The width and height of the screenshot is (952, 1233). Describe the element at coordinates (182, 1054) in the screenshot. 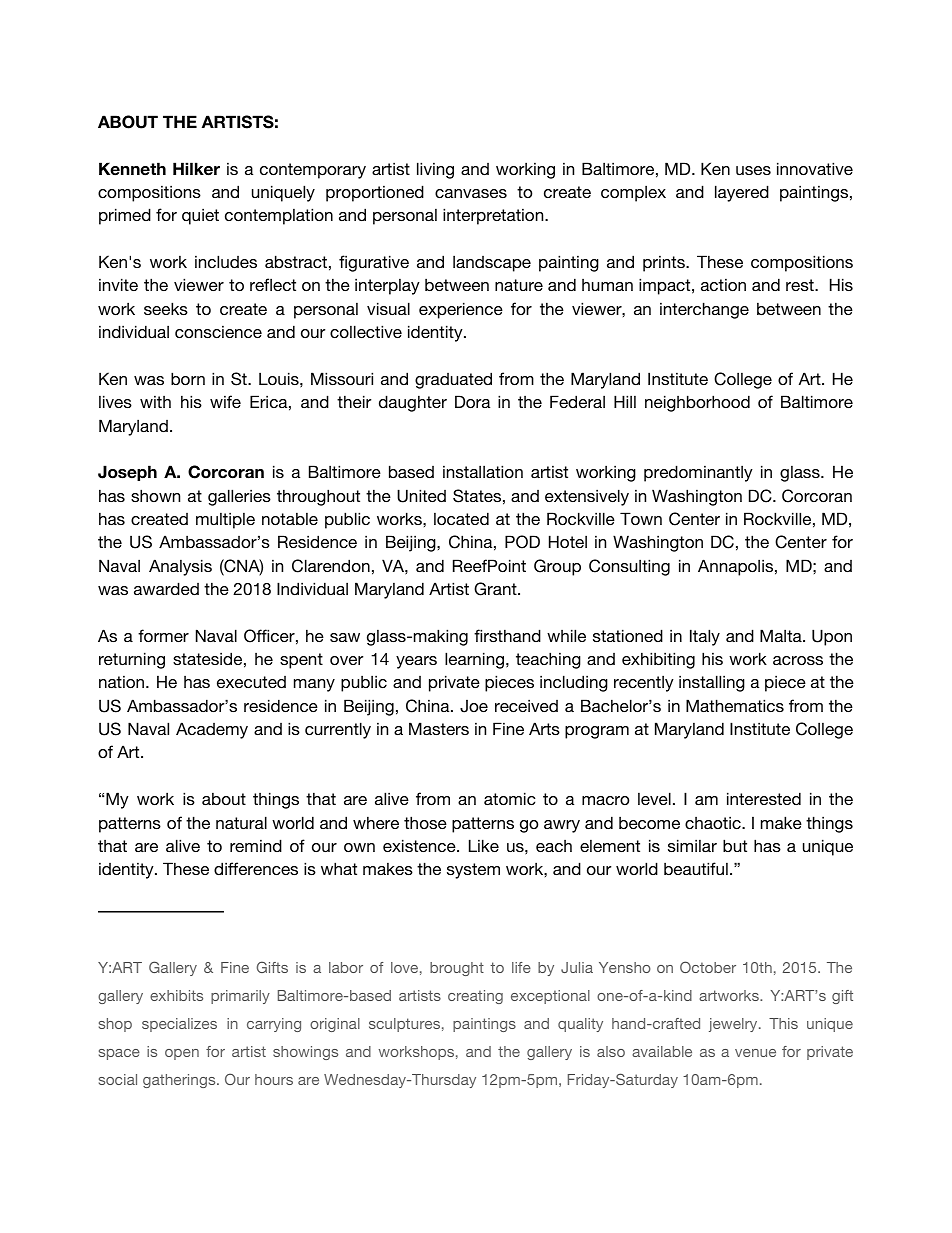

I see `open` at that location.
